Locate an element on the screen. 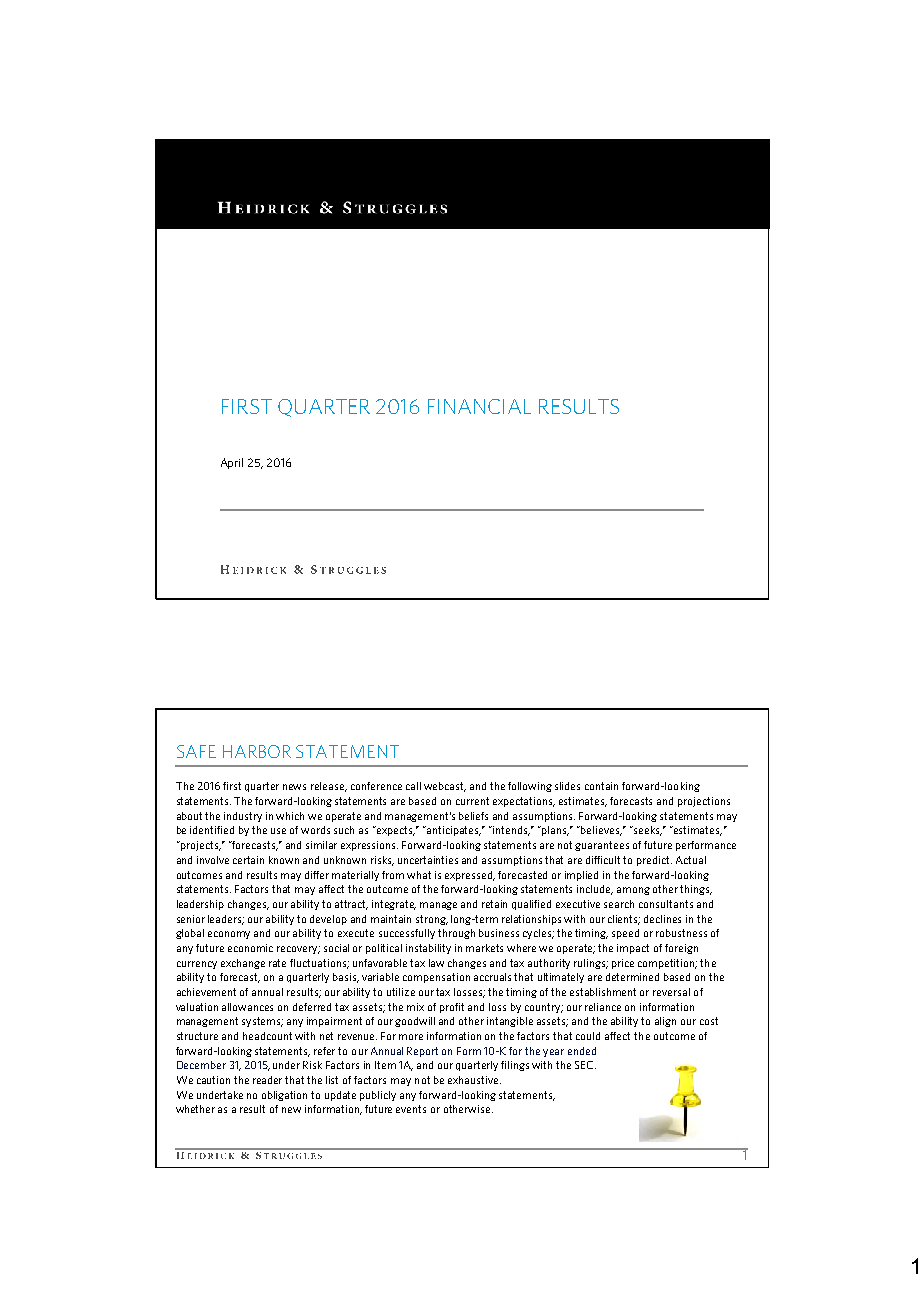 The height and width of the screenshot is (1308, 924). reader is located at coordinates (267, 1080).
